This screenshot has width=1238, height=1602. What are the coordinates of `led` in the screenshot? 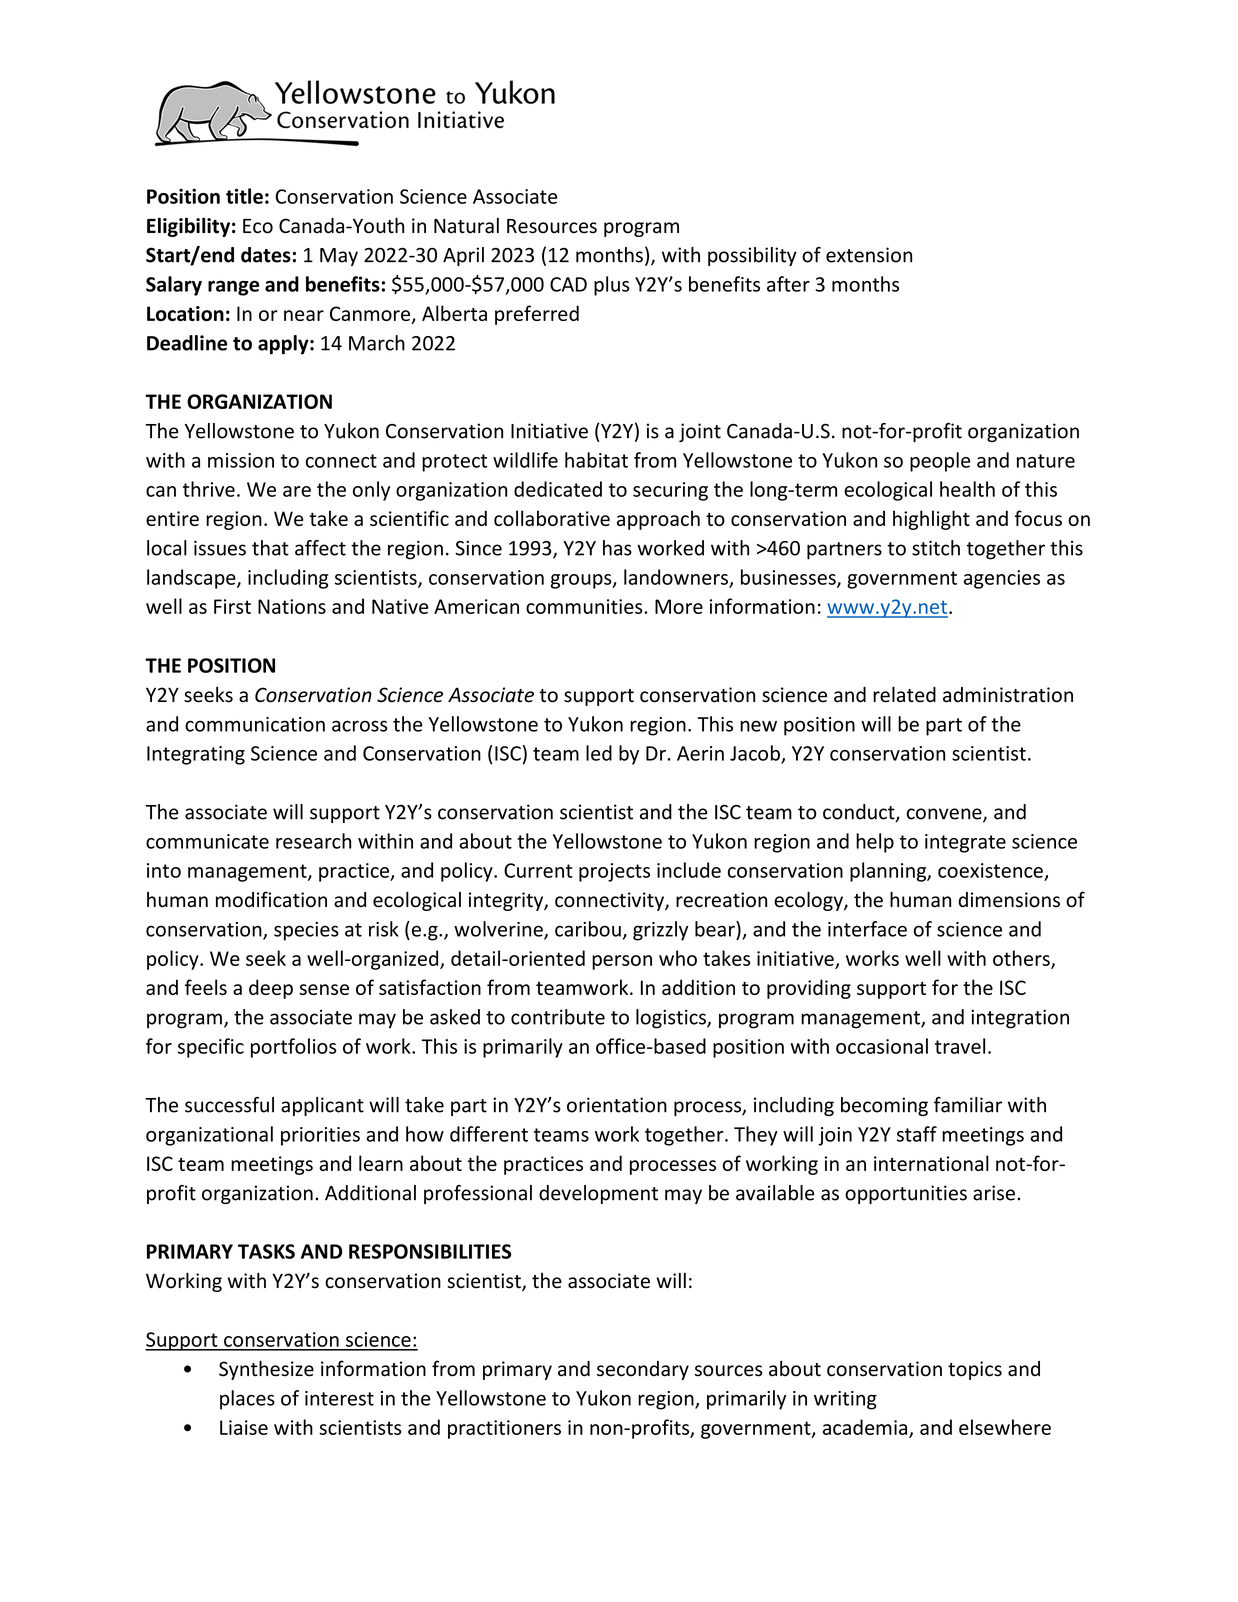 It's located at (599, 753).
